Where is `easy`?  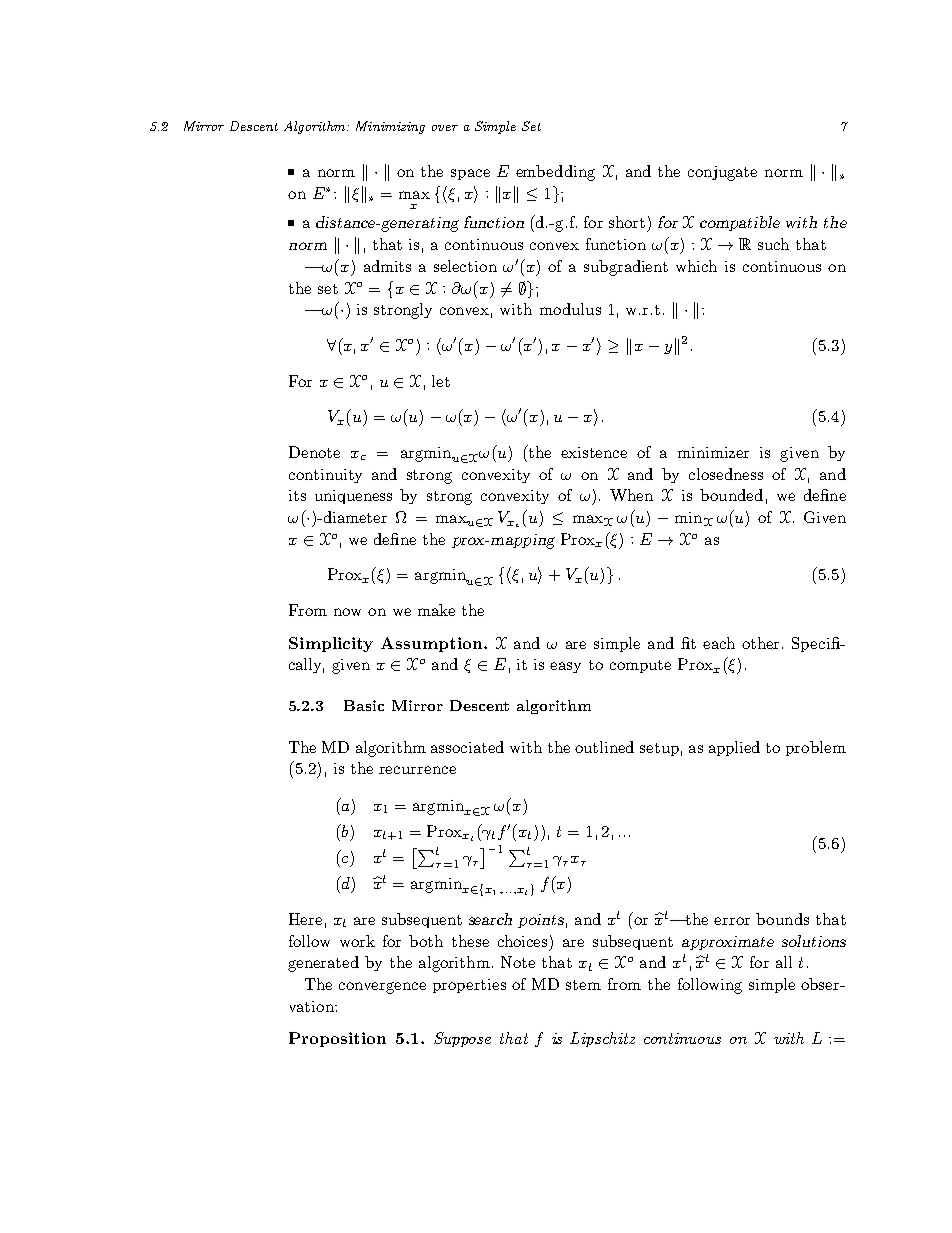 easy is located at coordinates (565, 667).
